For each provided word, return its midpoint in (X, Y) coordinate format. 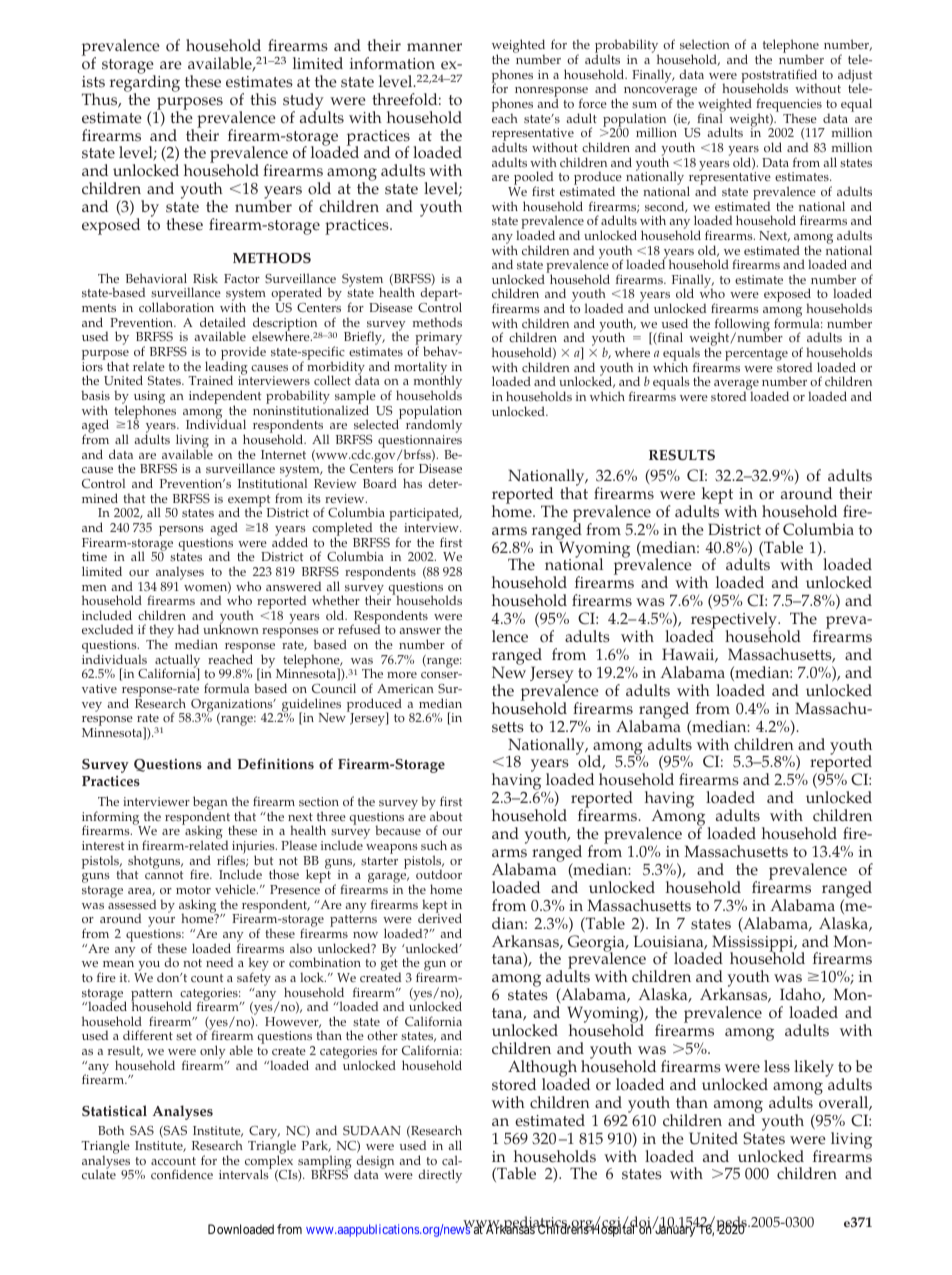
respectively (735, 622)
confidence (182, 1174)
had (188, 629)
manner (434, 47)
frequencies (789, 106)
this (263, 99)
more (402, 675)
